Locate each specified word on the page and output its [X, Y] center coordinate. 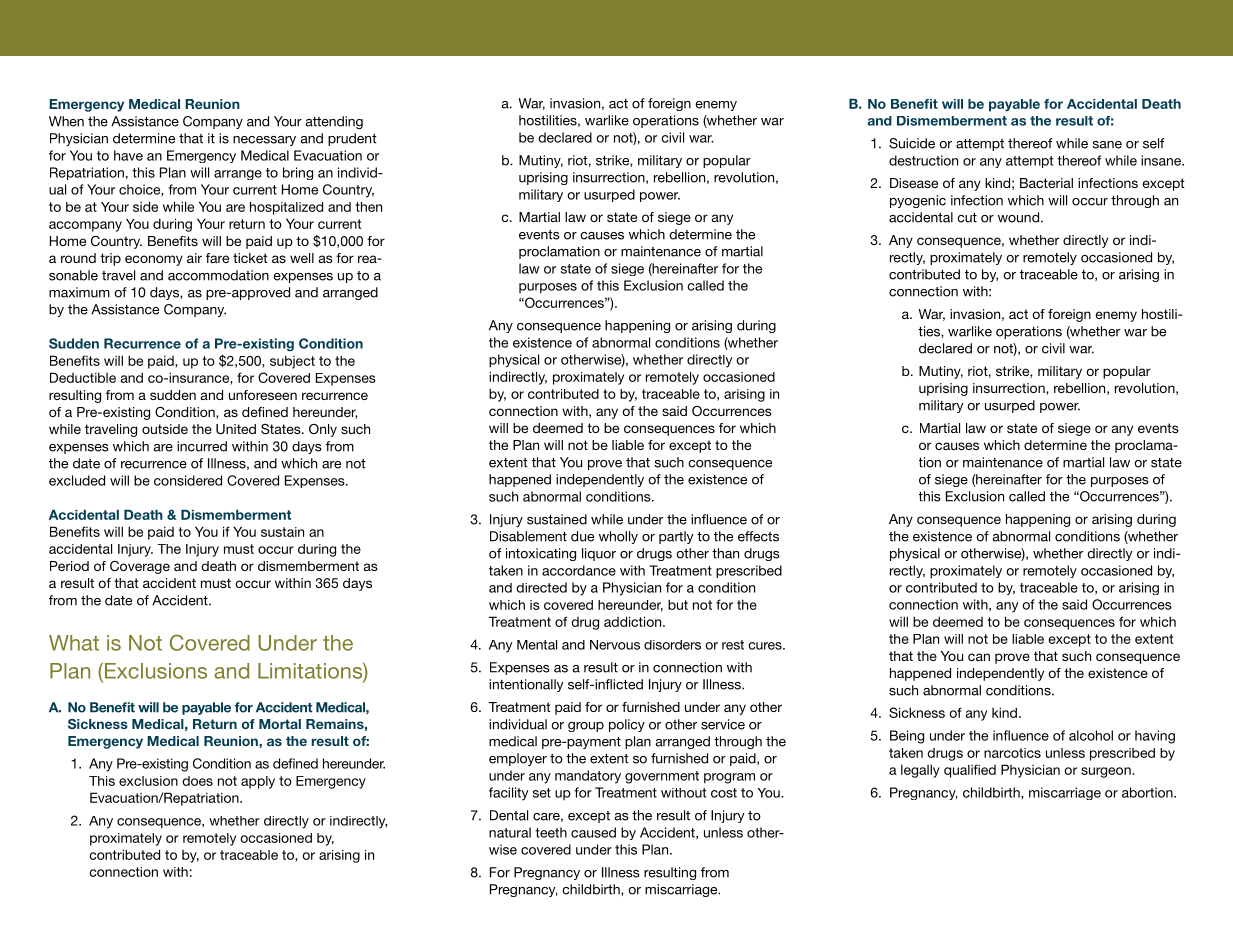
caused [593, 832]
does [197, 781]
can [979, 657]
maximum [79, 292]
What [74, 643]
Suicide [912, 143]
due [582, 536]
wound [1018, 217]
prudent [352, 139]
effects [758, 536]
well [302, 258]
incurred [202, 446]
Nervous [615, 645]
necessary [264, 141]
